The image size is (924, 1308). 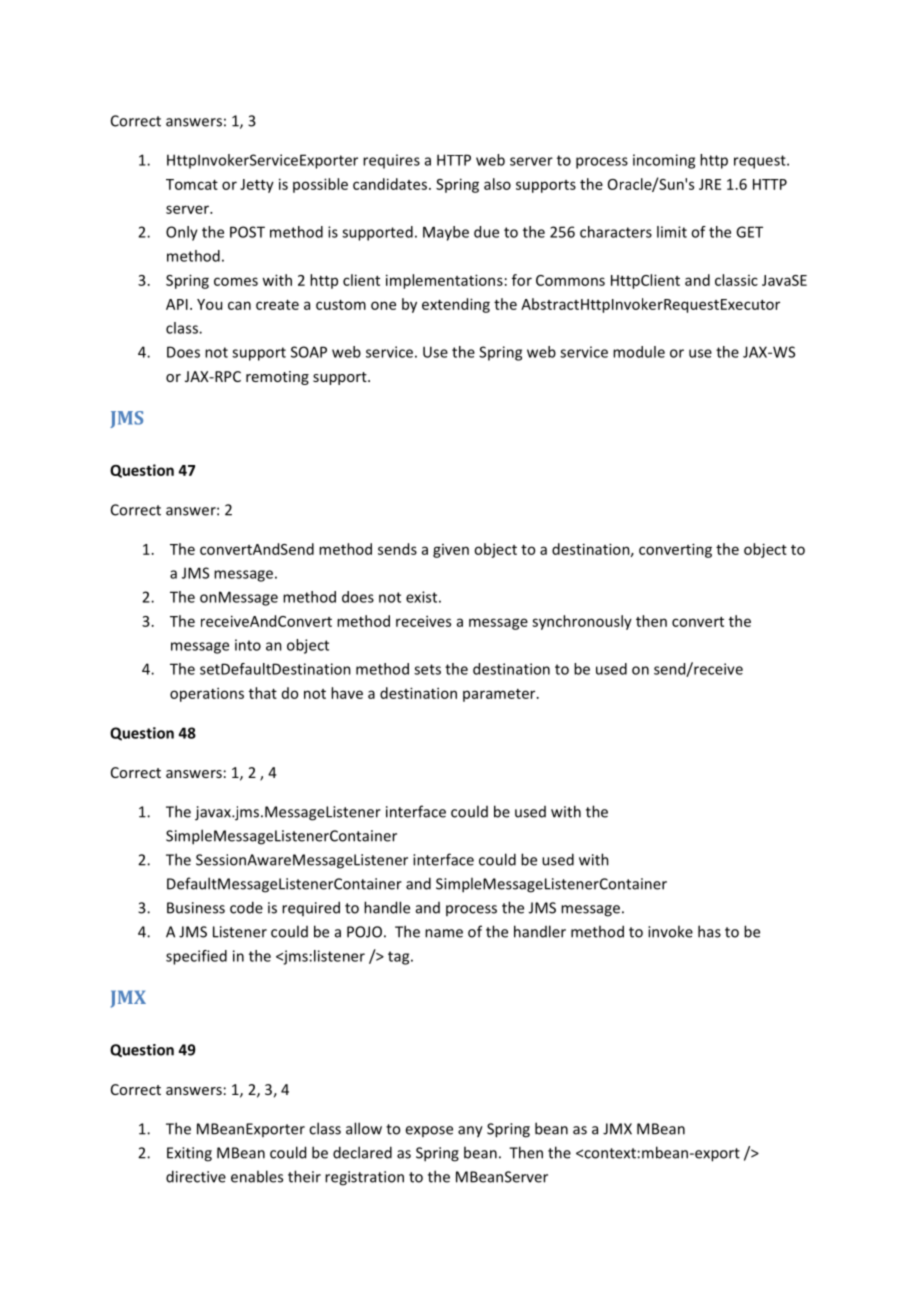 What do you see at coordinates (444, 933) in the screenshot?
I see `name` at bounding box center [444, 933].
